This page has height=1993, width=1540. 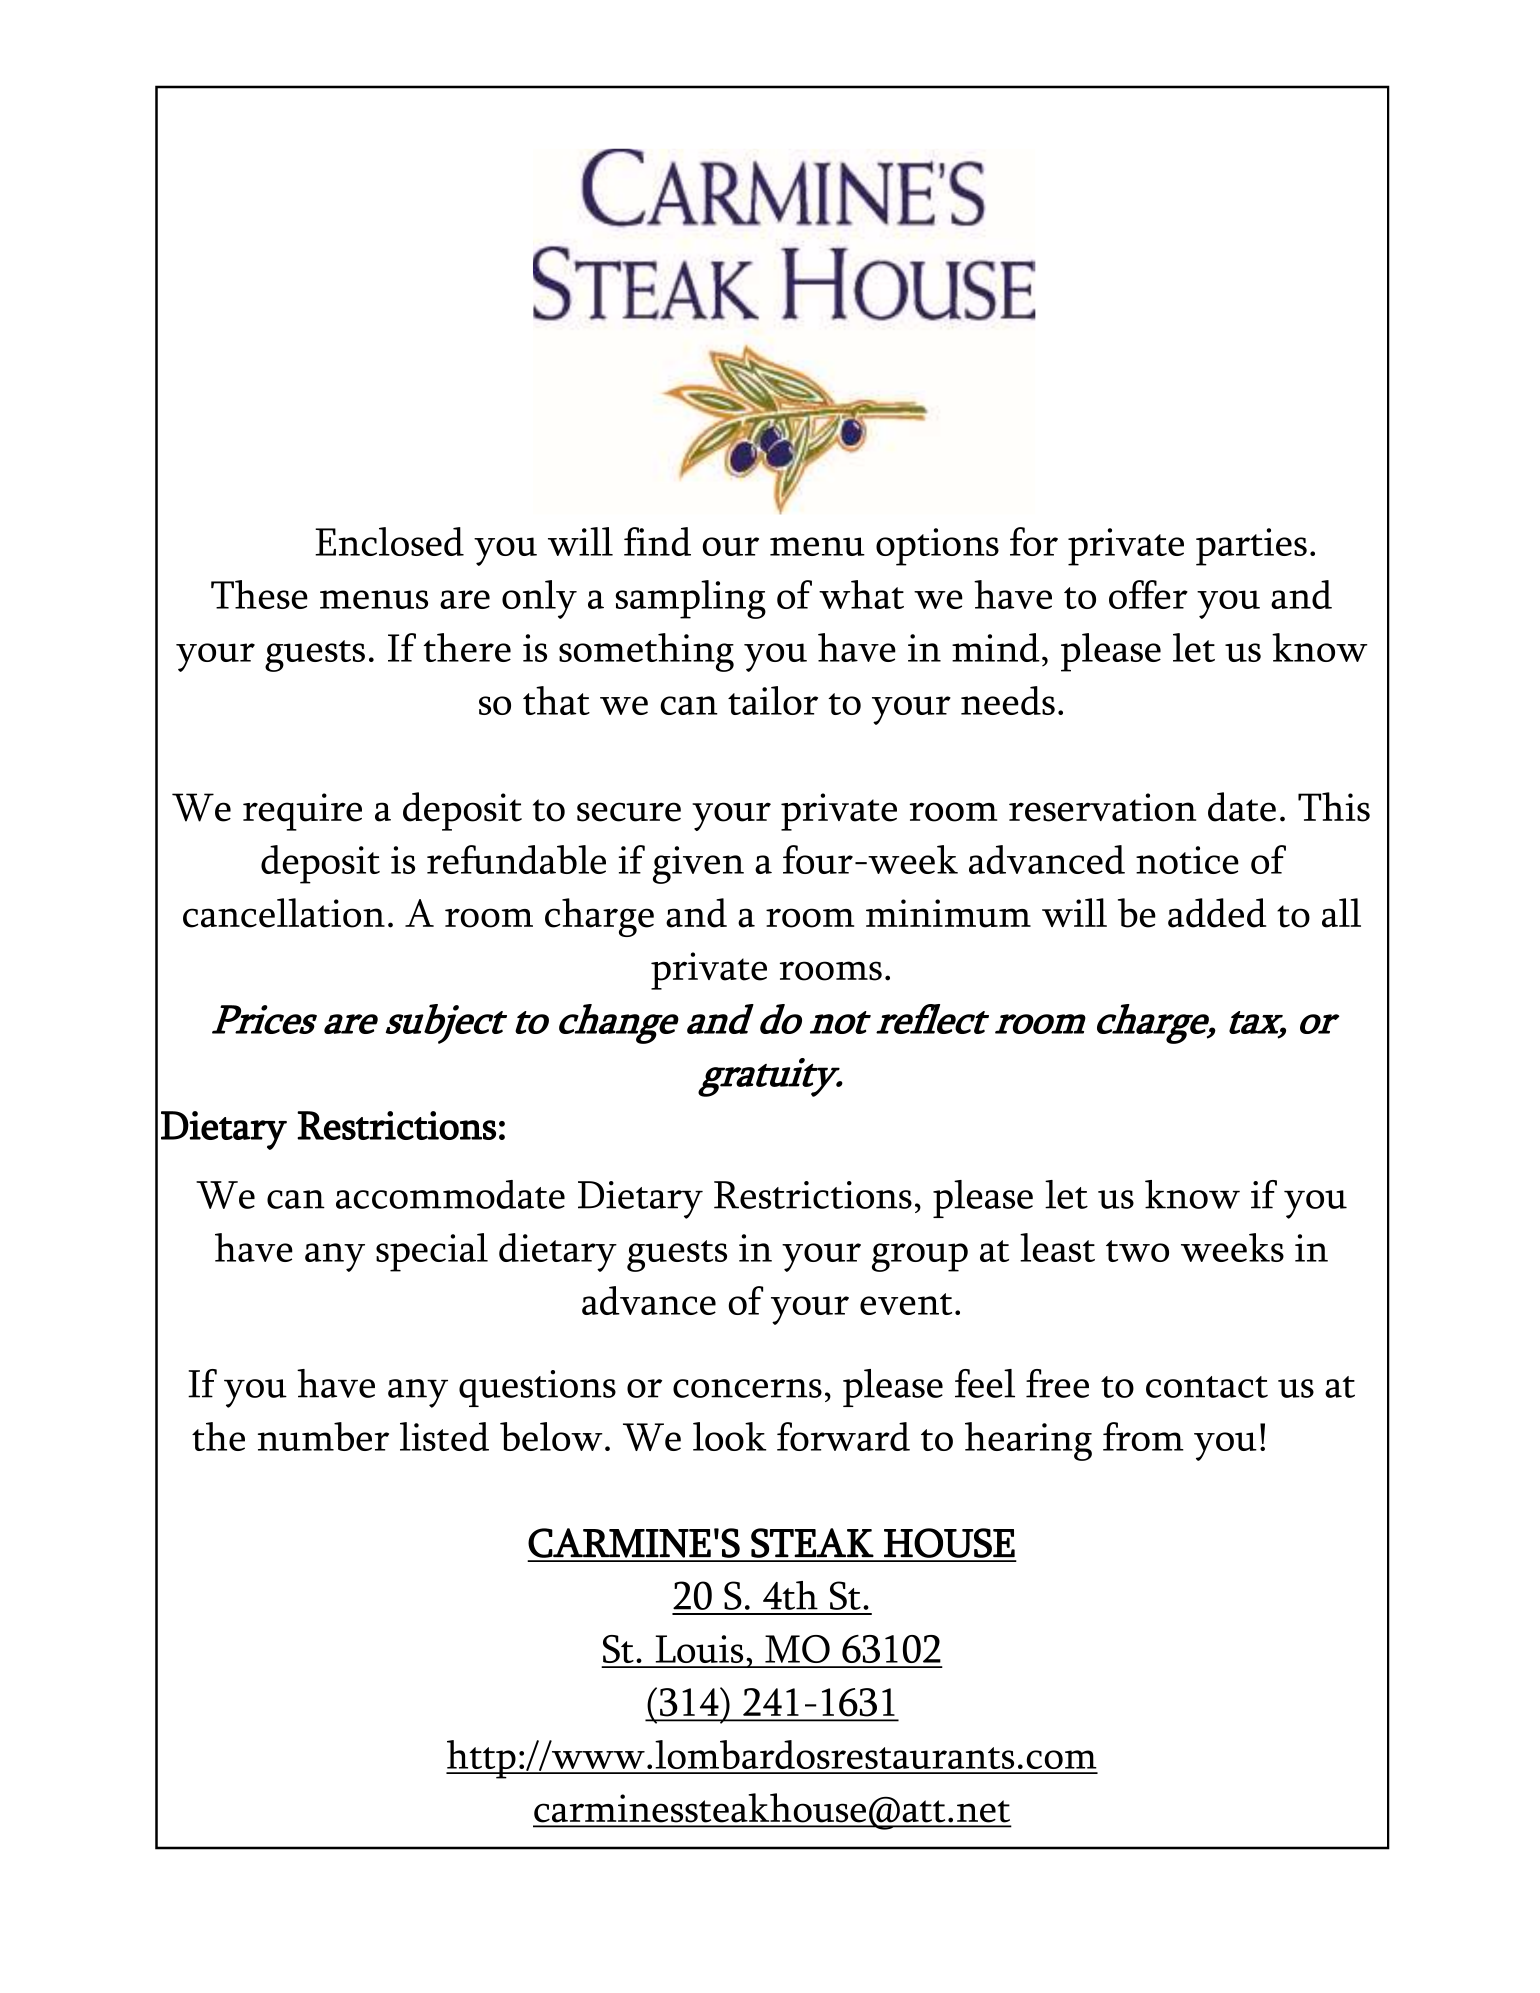 I want to click on cancellation, so click(x=284, y=913).
